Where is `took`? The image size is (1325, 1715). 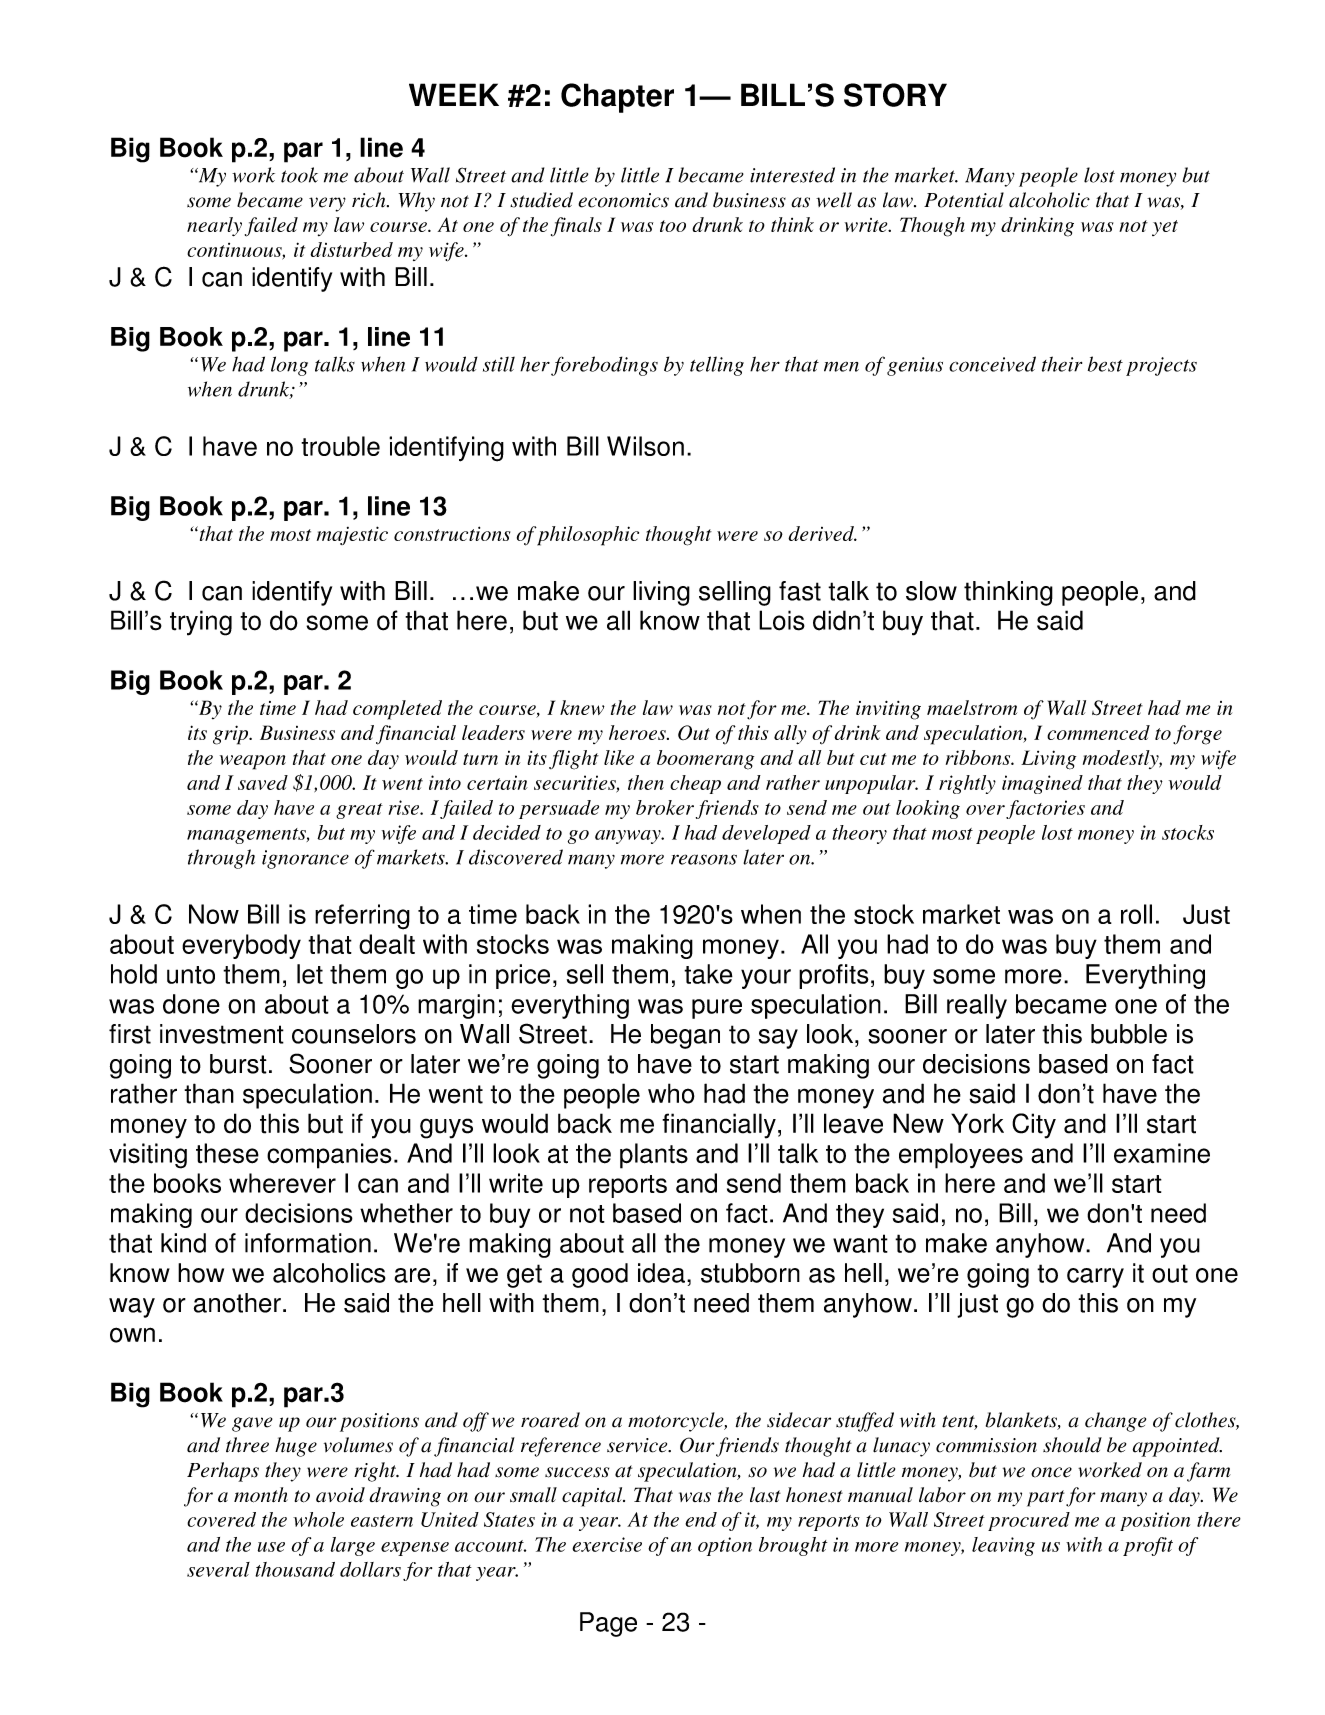
took is located at coordinates (299, 175).
